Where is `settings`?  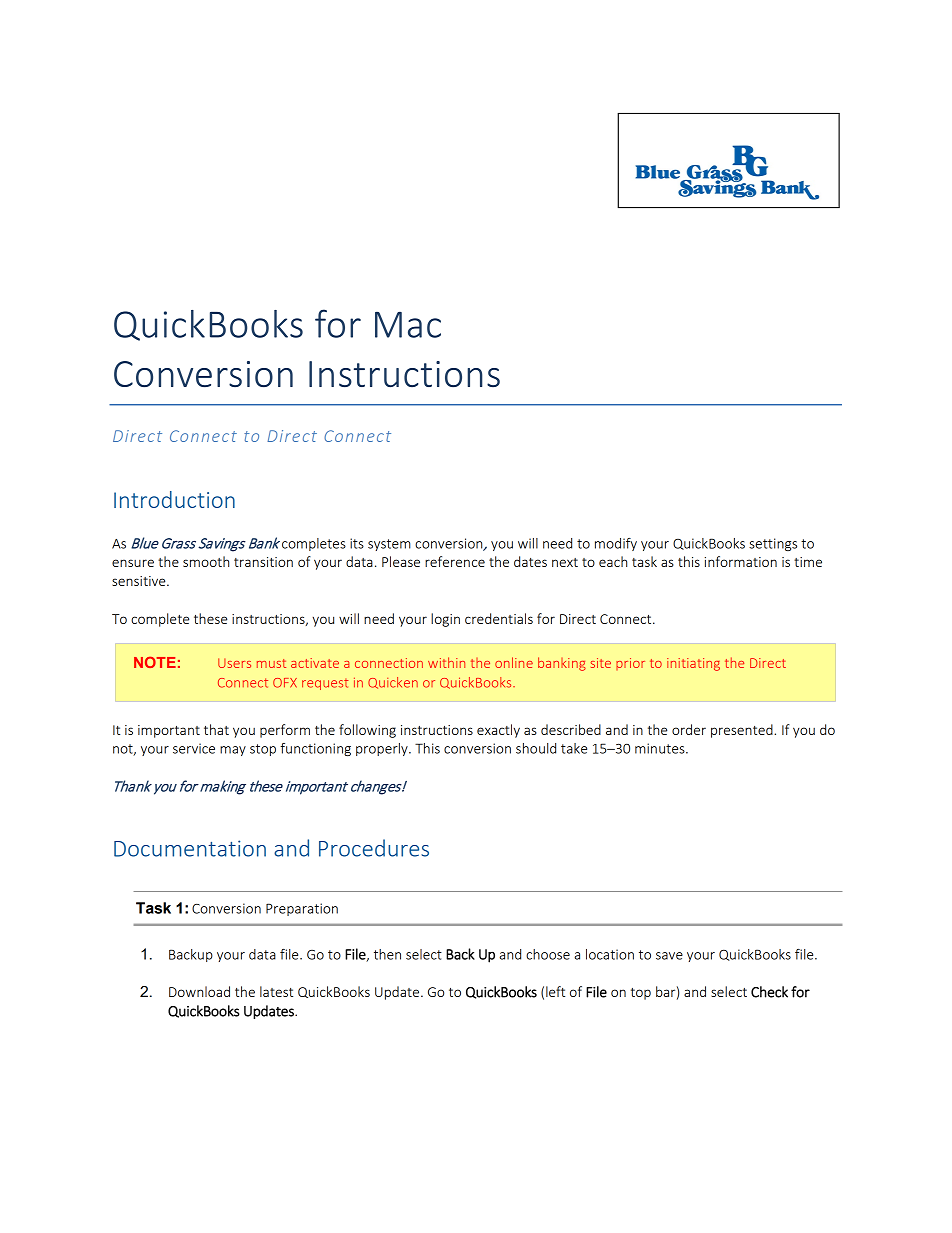
settings is located at coordinates (773, 544).
